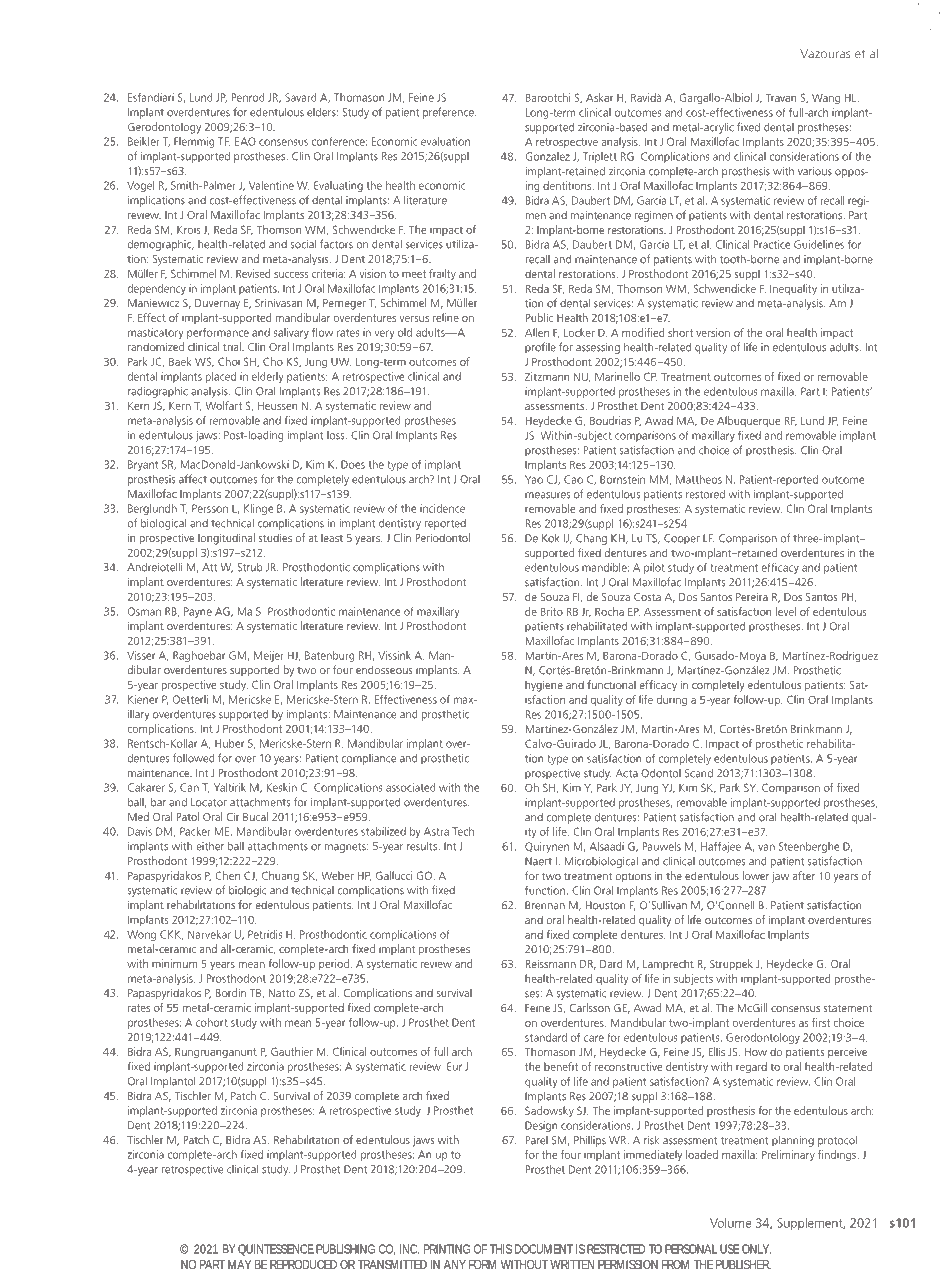 The height and width of the document is (1276, 952). I want to click on THIS, so click(501, 1249).
